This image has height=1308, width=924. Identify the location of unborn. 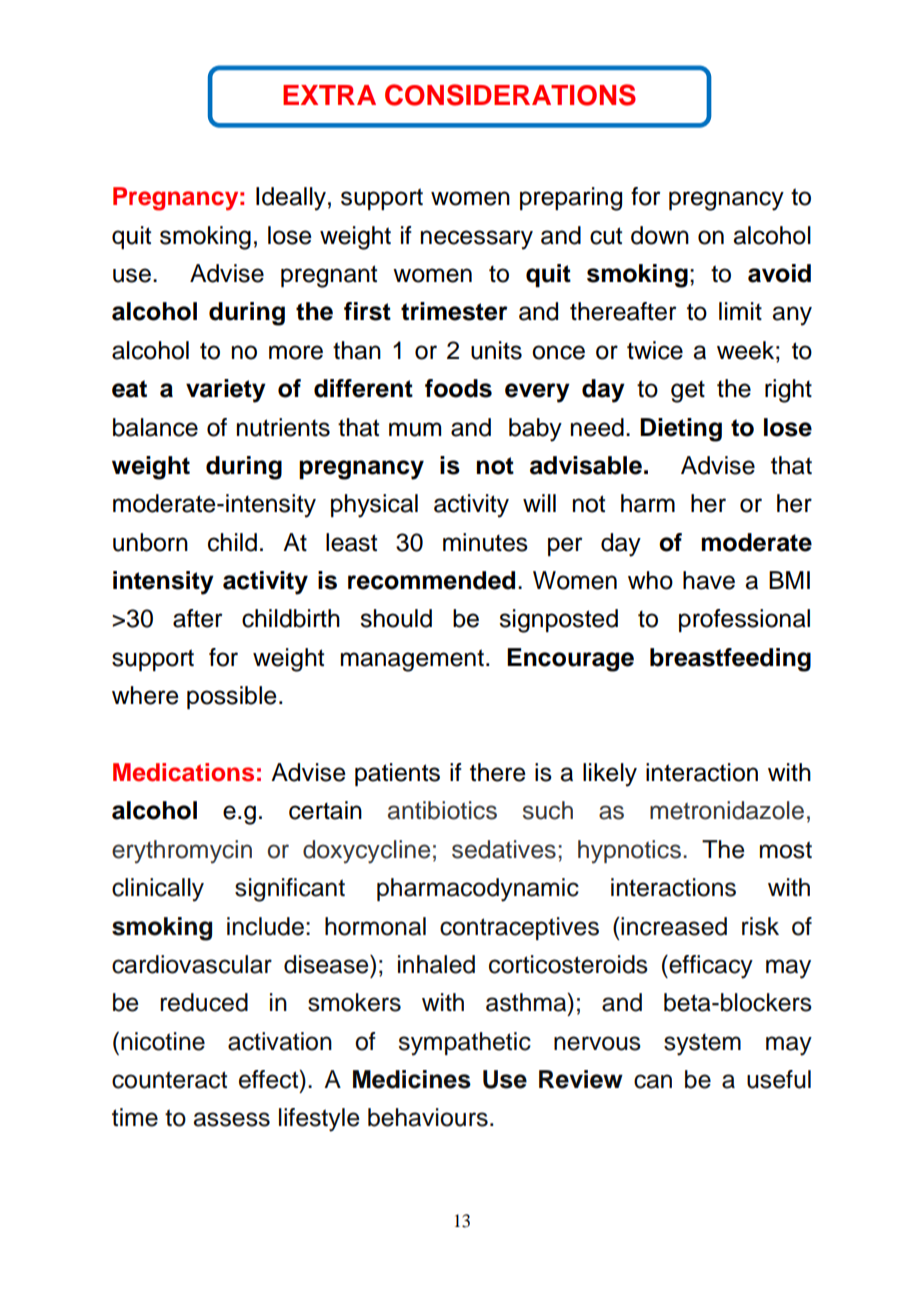
(150, 542).
